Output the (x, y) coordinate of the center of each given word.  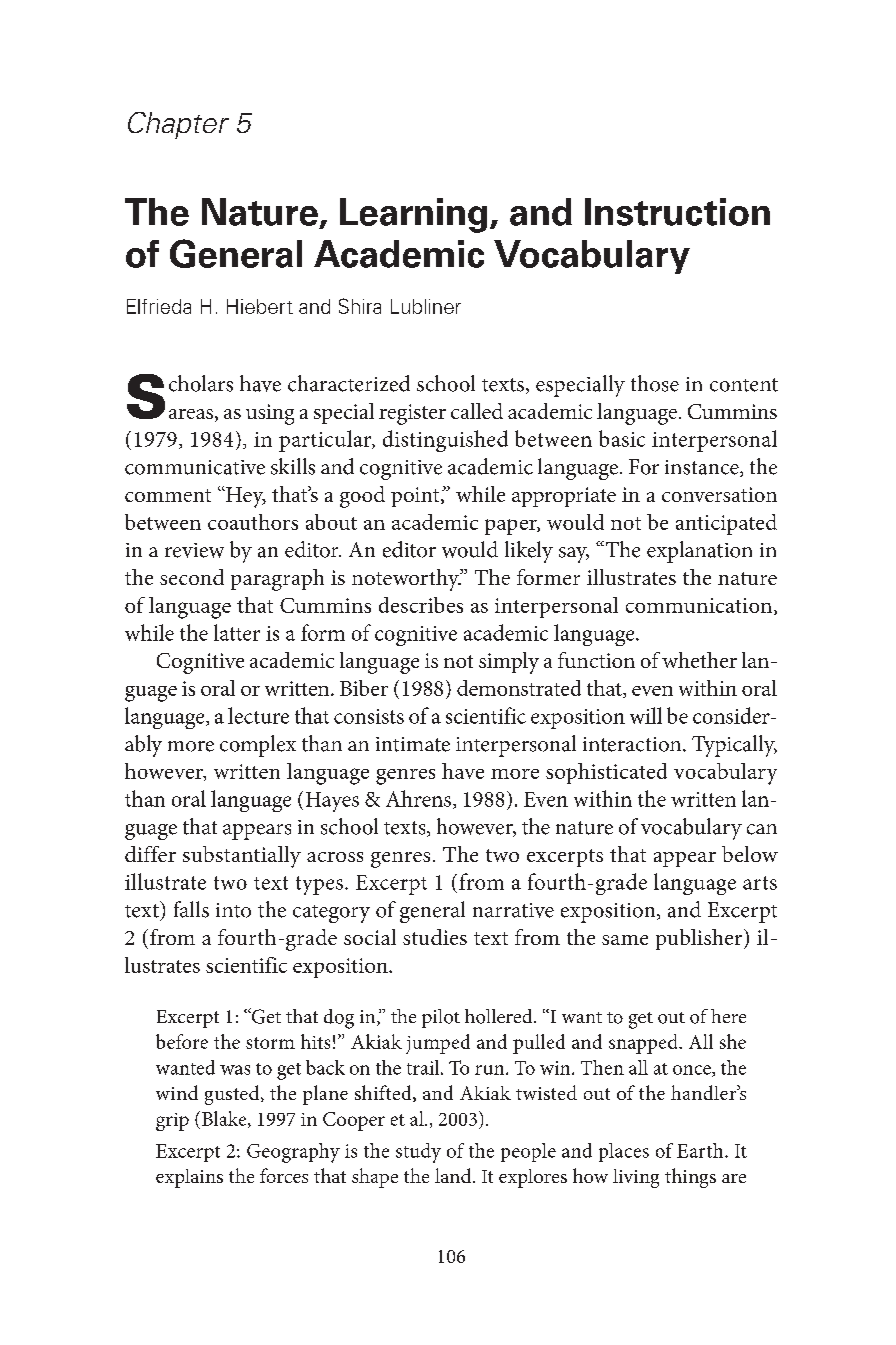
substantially (242, 857)
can (762, 829)
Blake (225, 1119)
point (416, 497)
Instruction (677, 212)
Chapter (178, 125)
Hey (245, 497)
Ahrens (420, 799)
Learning (413, 215)
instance (703, 468)
